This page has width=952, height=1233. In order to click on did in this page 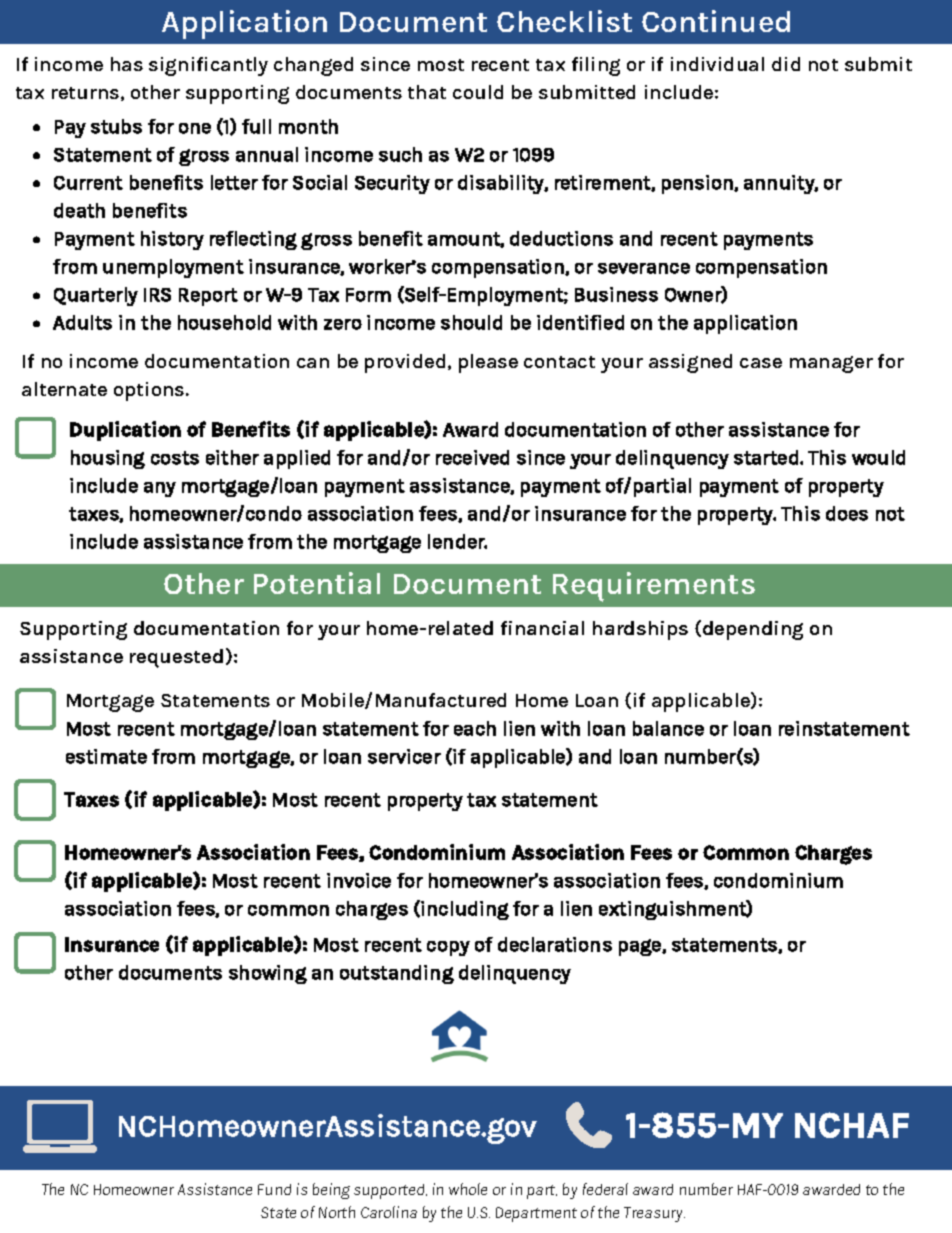, I will do `click(786, 64)`.
